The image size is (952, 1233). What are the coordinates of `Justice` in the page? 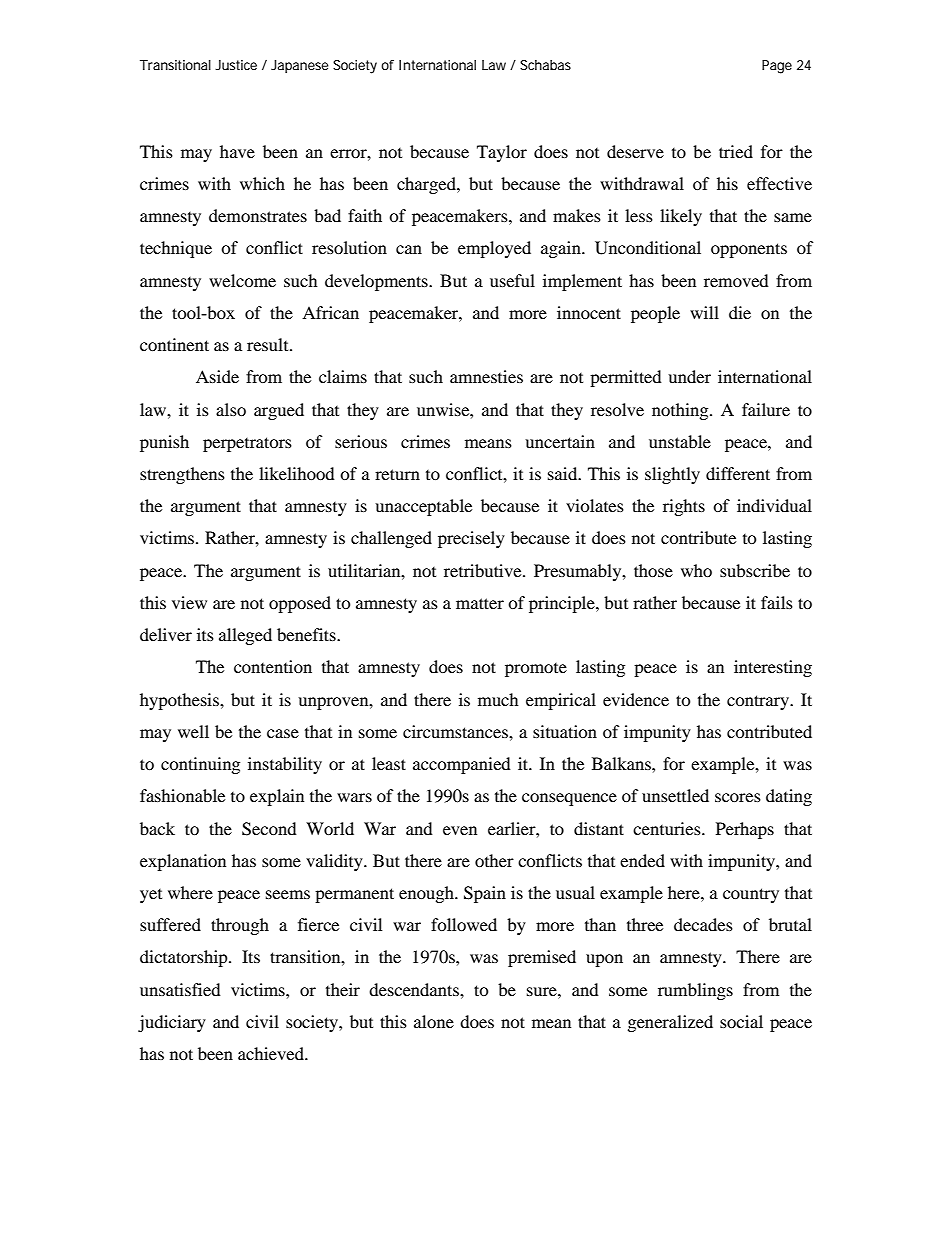 It's located at (236, 65).
